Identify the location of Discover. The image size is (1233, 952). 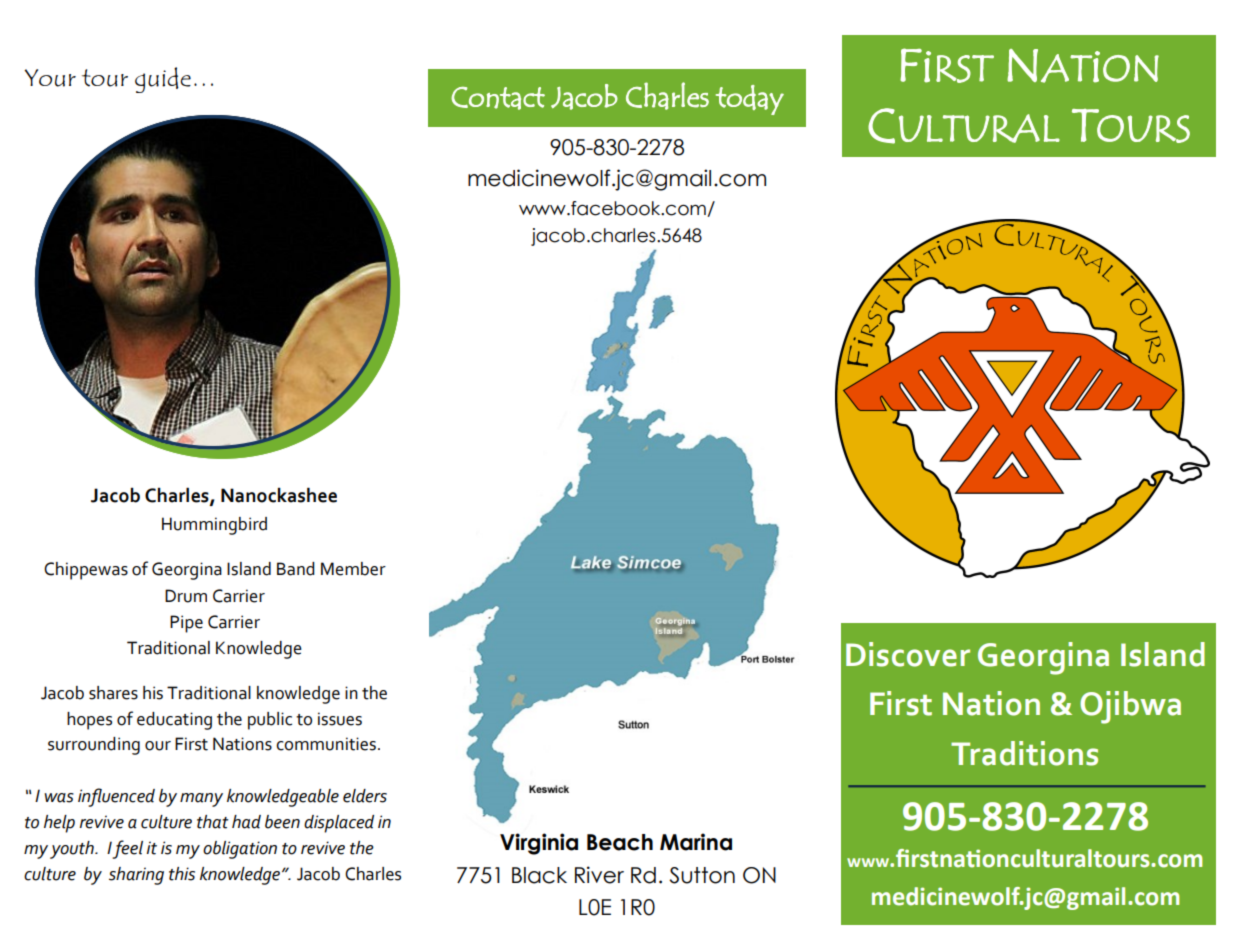
(908, 654).
